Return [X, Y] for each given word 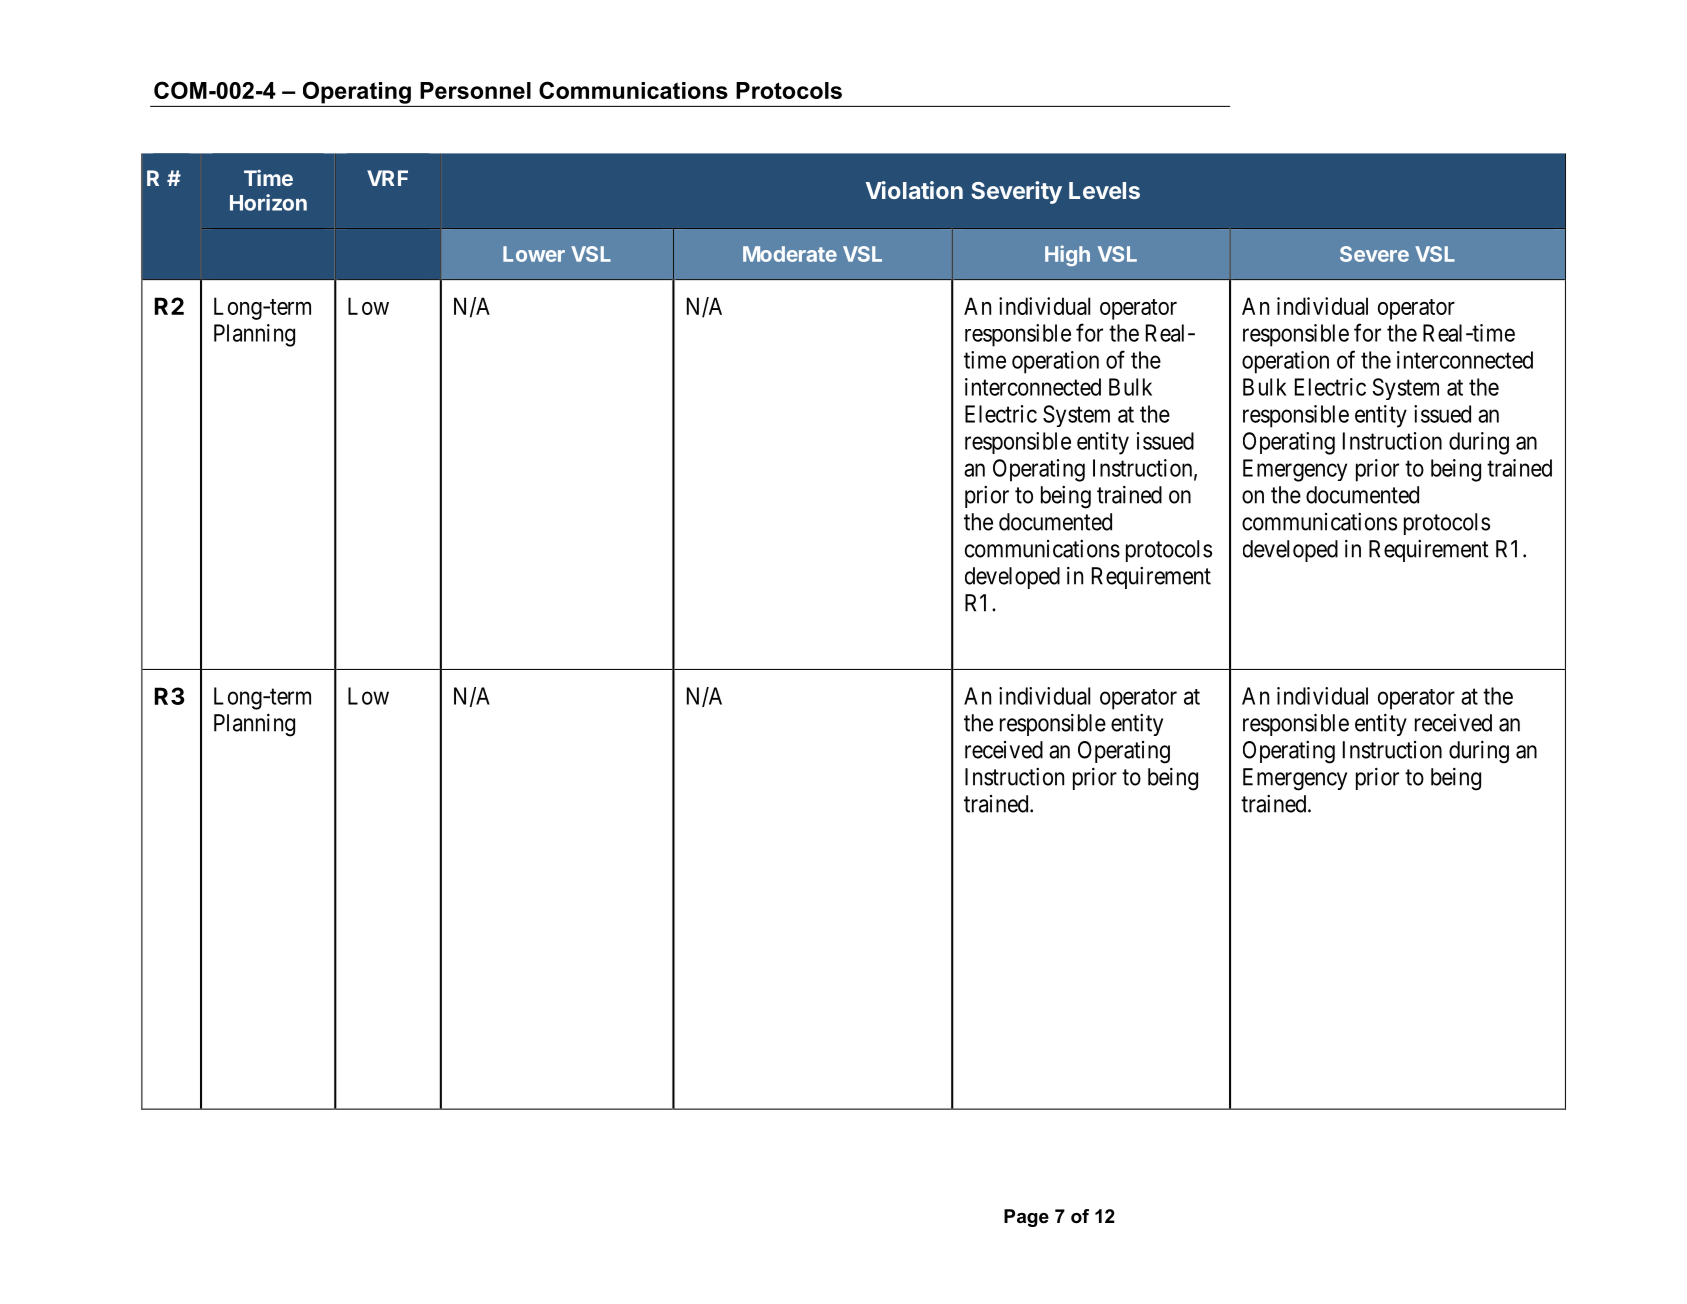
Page [1026, 1218]
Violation [914, 190]
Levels [1104, 190]
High [1067, 255]
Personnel [475, 90]
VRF [387, 178]
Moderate [790, 254]
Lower [534, 254]
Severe [1374, 254]
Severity [1016, 192]
